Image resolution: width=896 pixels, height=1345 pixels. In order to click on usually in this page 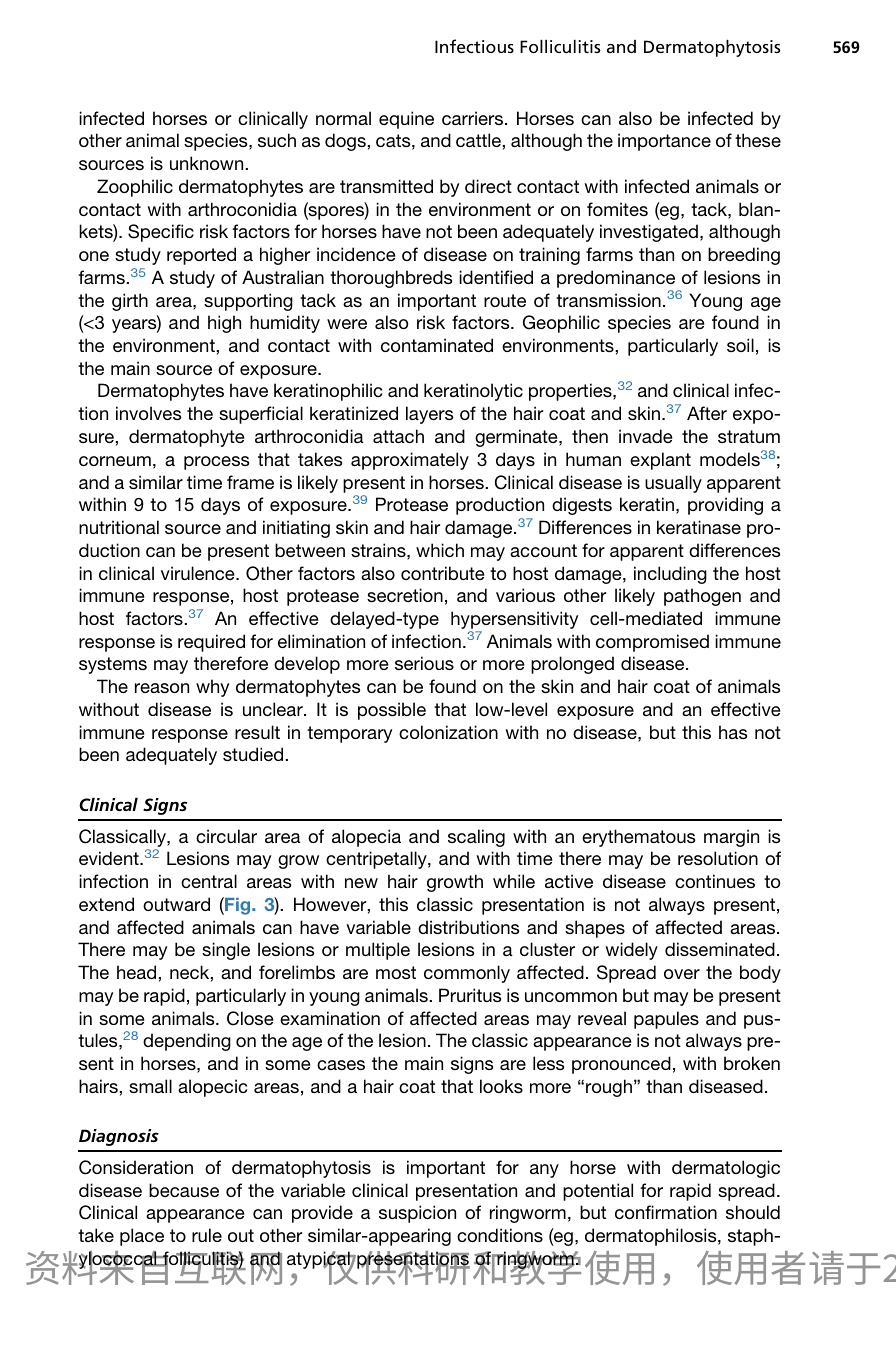, I will do `click(673, 484)`.
